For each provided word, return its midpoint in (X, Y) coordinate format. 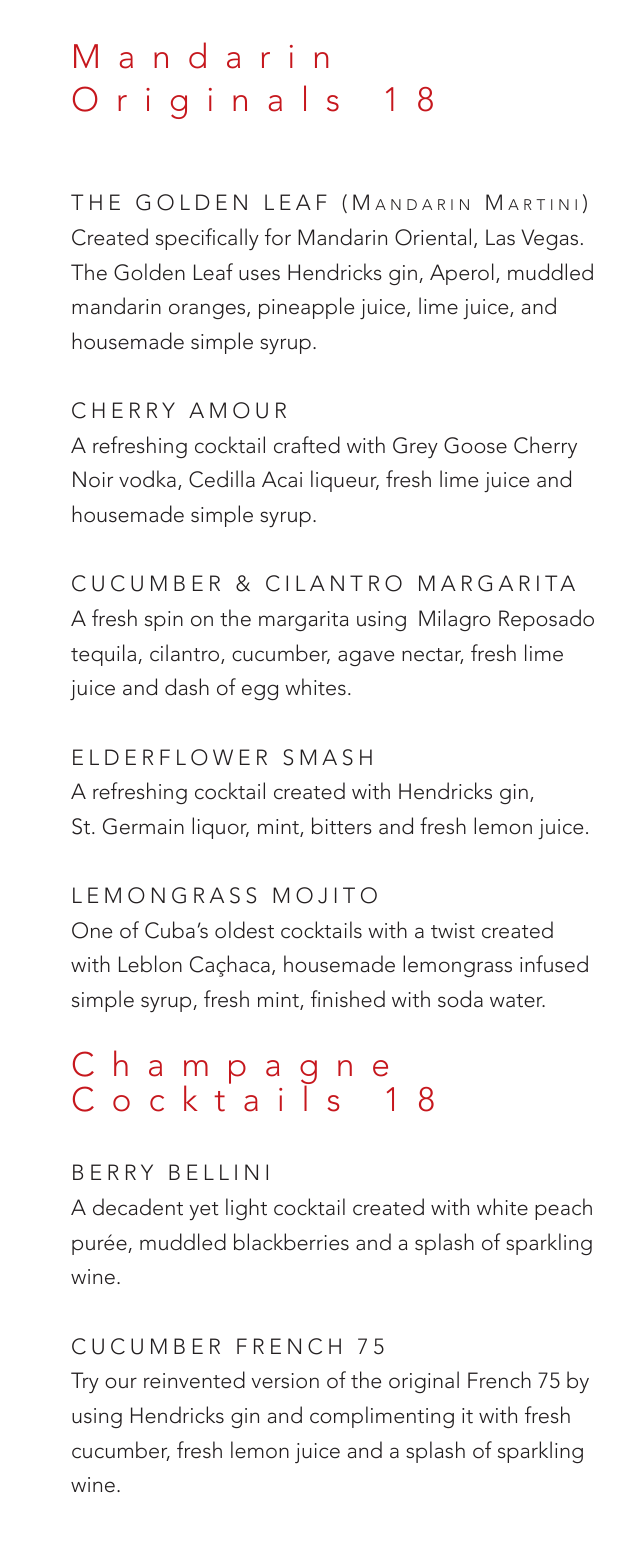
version (285, 1381)
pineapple (306, 308)
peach (563, 1209)
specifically (207, 239)
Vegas (549, 239)
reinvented (194, 1380)
